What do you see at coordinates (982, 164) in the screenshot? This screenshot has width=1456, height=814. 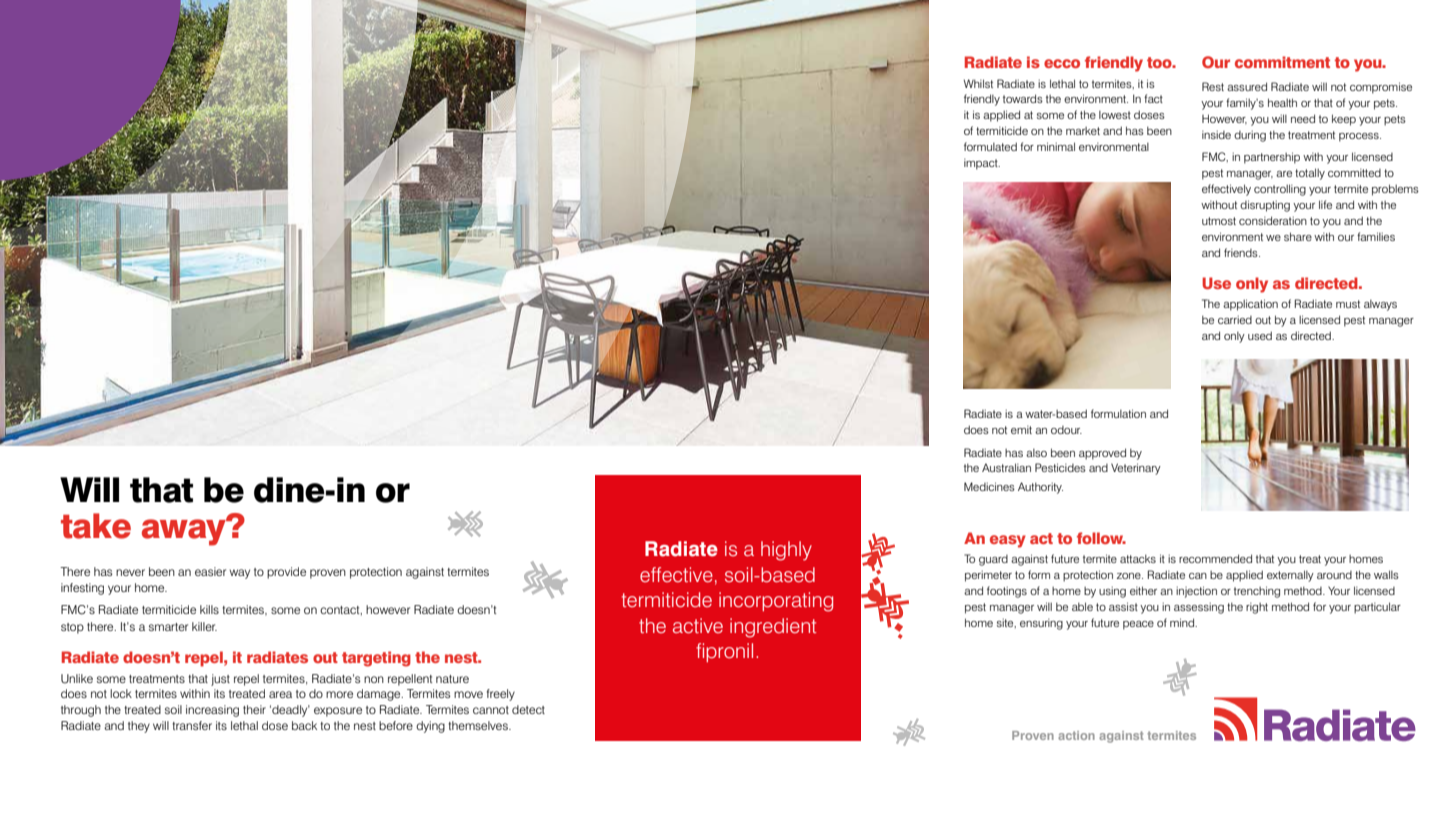 I see `impact` at bounding box center [982, 164].
